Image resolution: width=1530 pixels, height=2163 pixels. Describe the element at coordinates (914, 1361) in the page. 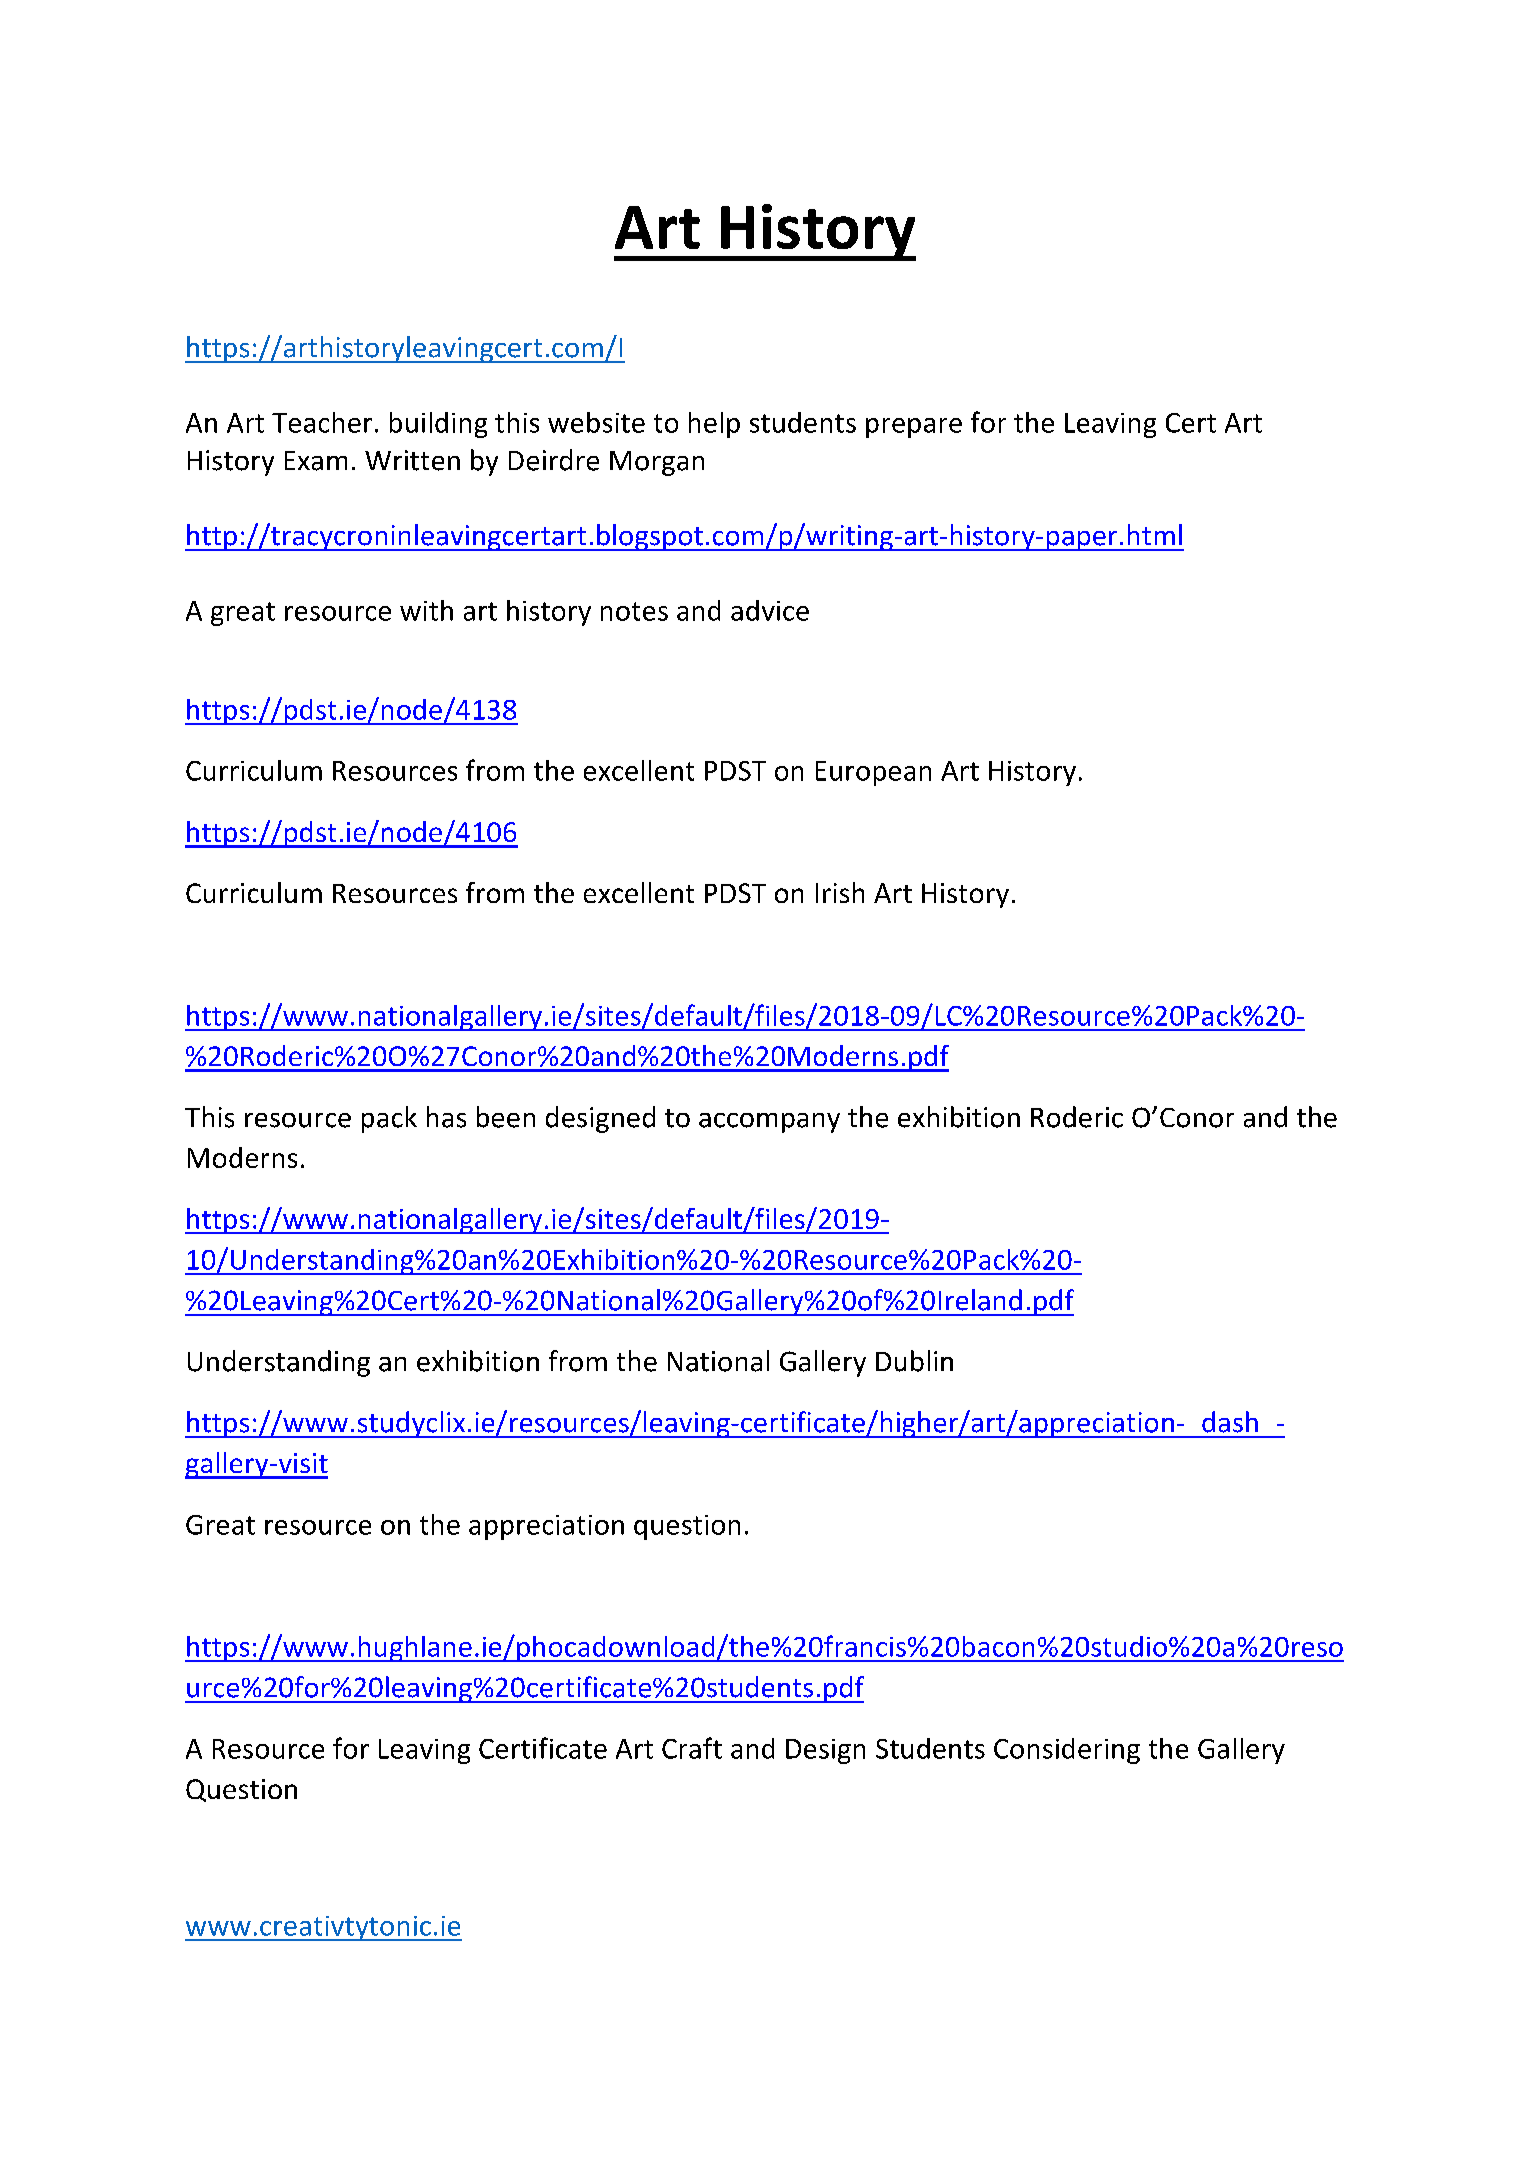

I see `Dublin` at that location.
